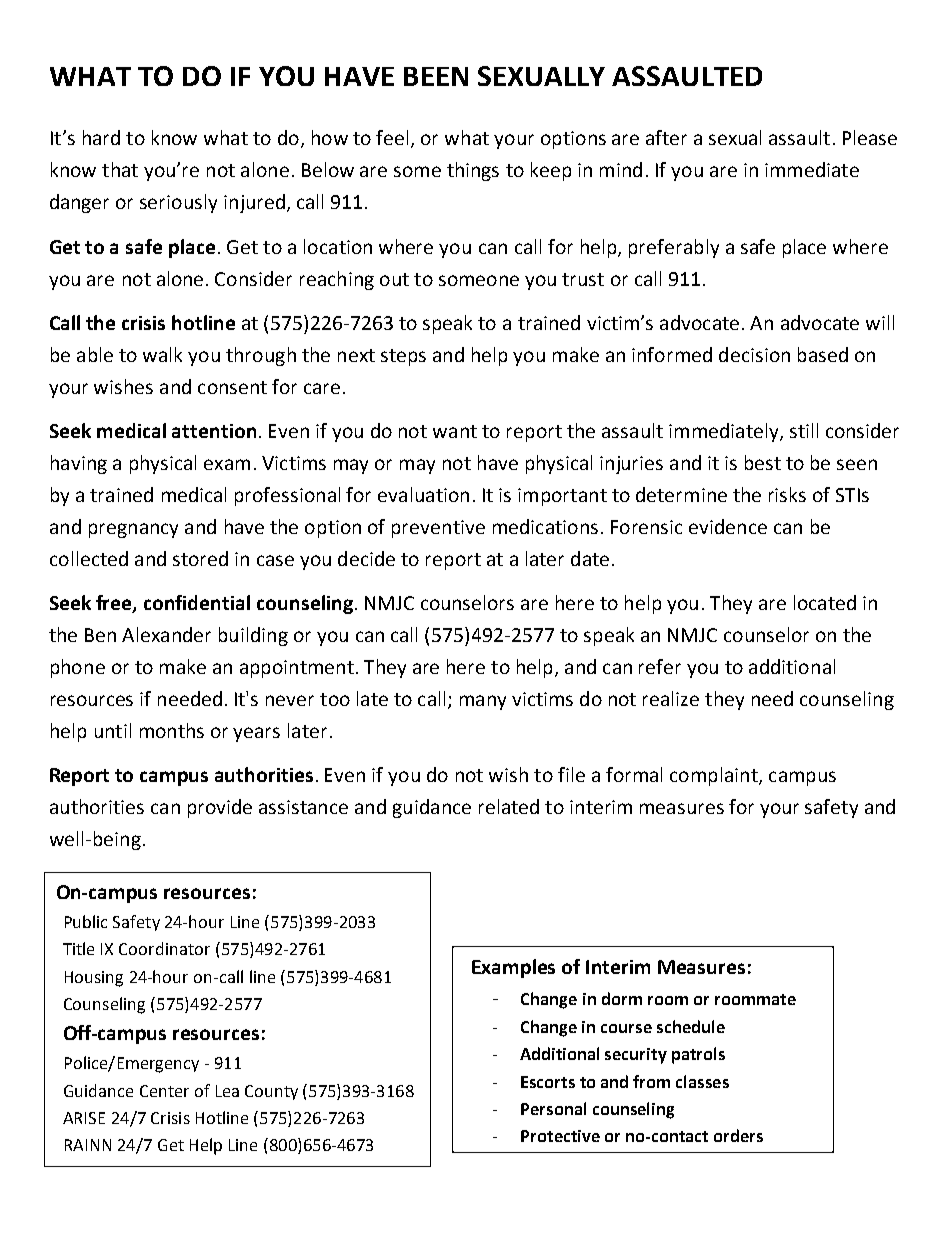 This document has width=952, height=1233. What do you see at coordinates (133, 530) in the document?
I see `pregnancy` at bounding box center [133, 530].
